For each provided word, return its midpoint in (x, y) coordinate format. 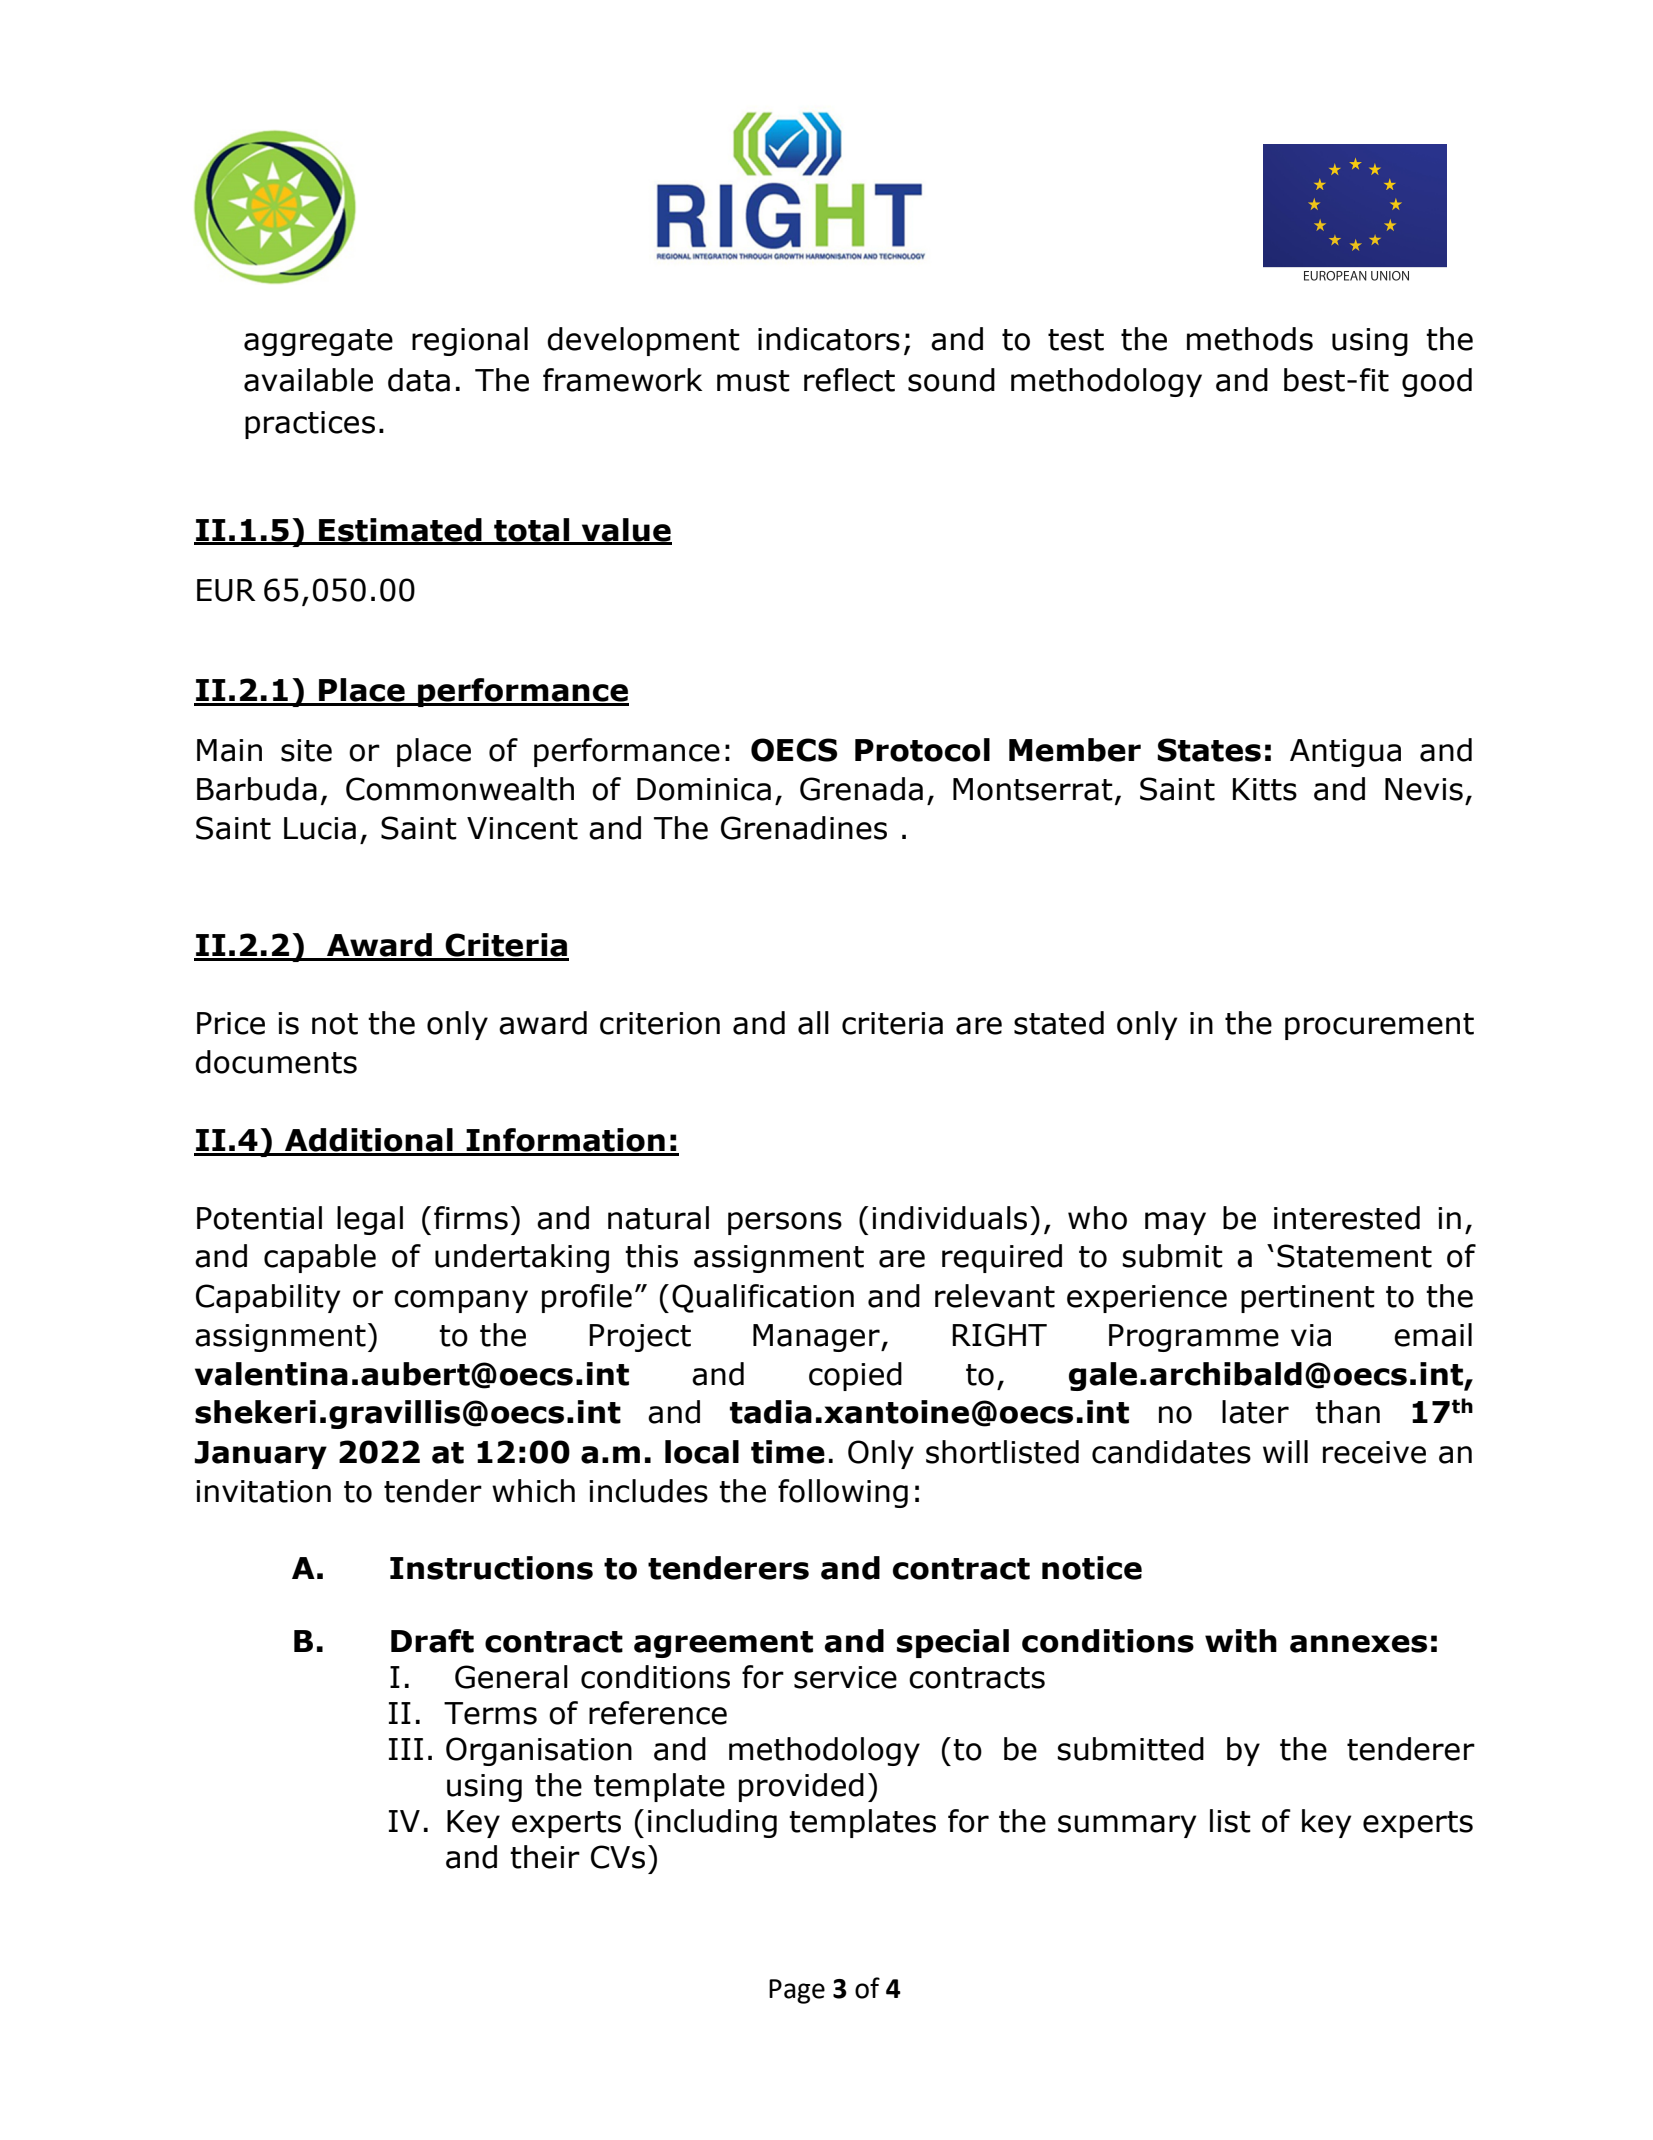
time (788, 1452)
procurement (1379, 1026)
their (545, 1857)
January (261, 1455)
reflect (849, 380)
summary (1127, 1826)
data (419, 380)
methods (1250, 339)
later (1255, 1412)
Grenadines (804, 828)
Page (797, 1991)
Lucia (320, 828)
